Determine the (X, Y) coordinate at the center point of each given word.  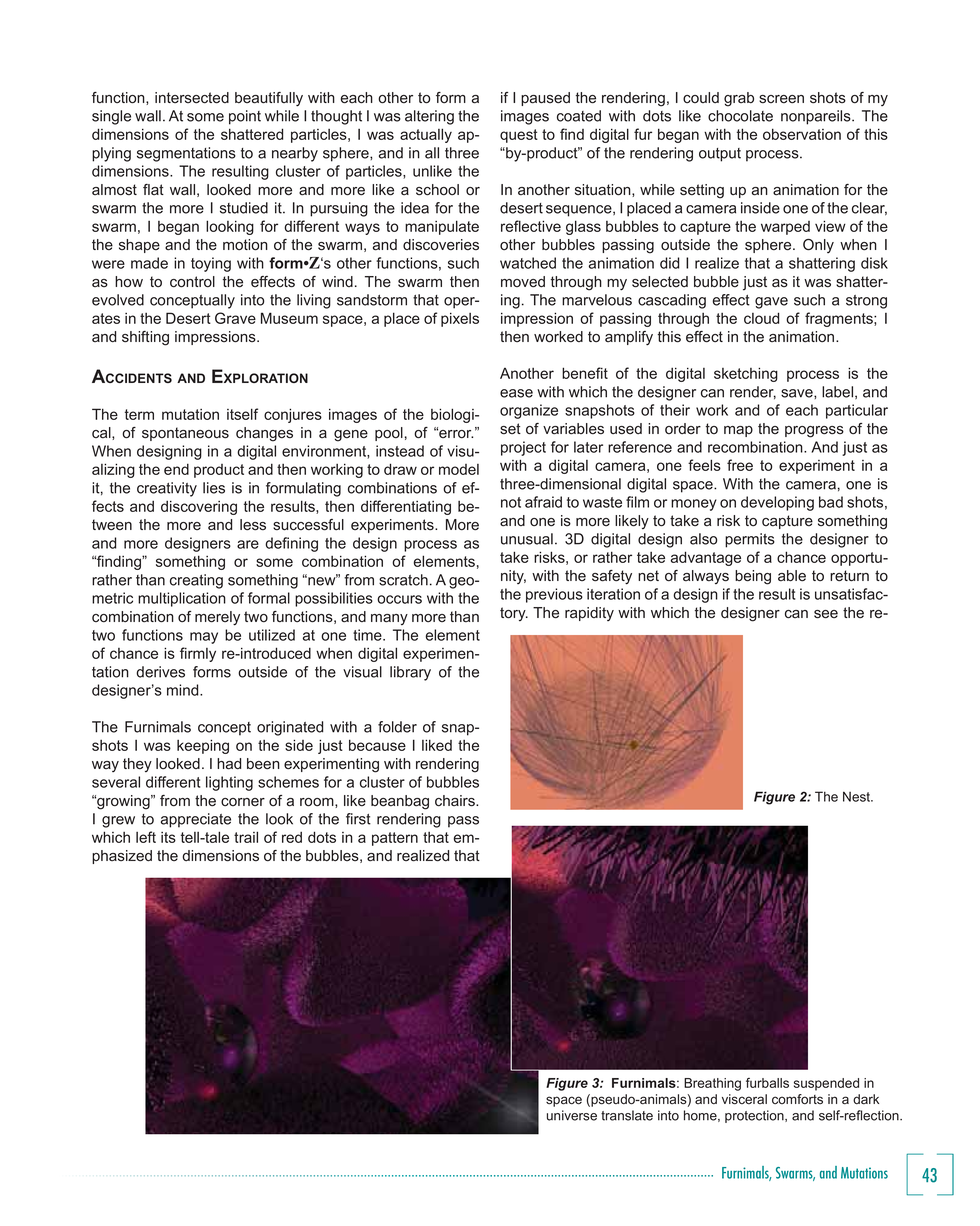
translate (627, 1115)
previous (554, 595)
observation (802, 134)
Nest (858, 796)
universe (572, 1115)
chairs (456, 801)
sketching (746, 374)
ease (516, 393)
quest (519, 136)
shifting (145, 338)
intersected (192, 98)
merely (217, 618)
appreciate (196, 820)
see (826, 614)
